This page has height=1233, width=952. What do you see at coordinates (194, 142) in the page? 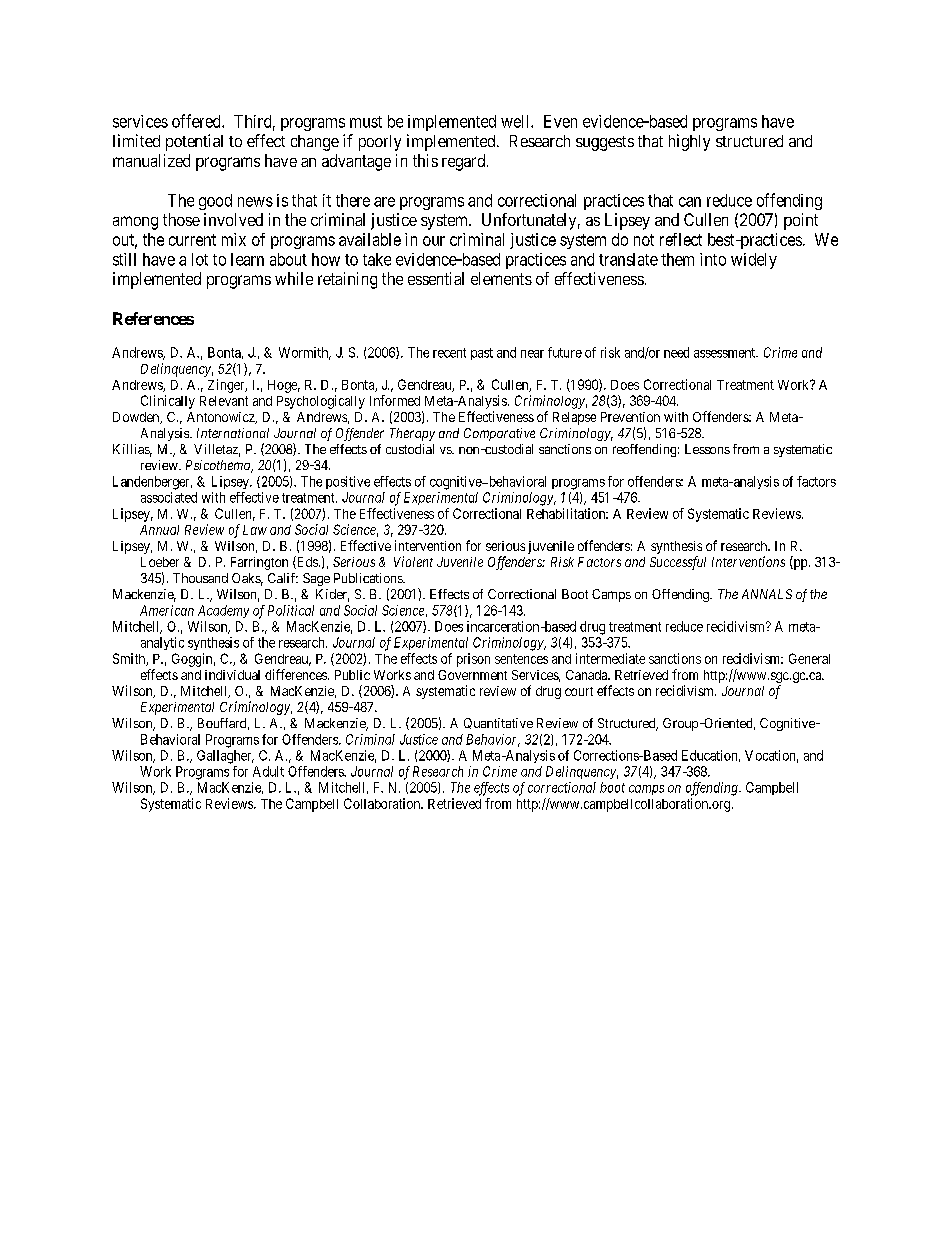
I see `potential` at bounding box center [194, 142].
